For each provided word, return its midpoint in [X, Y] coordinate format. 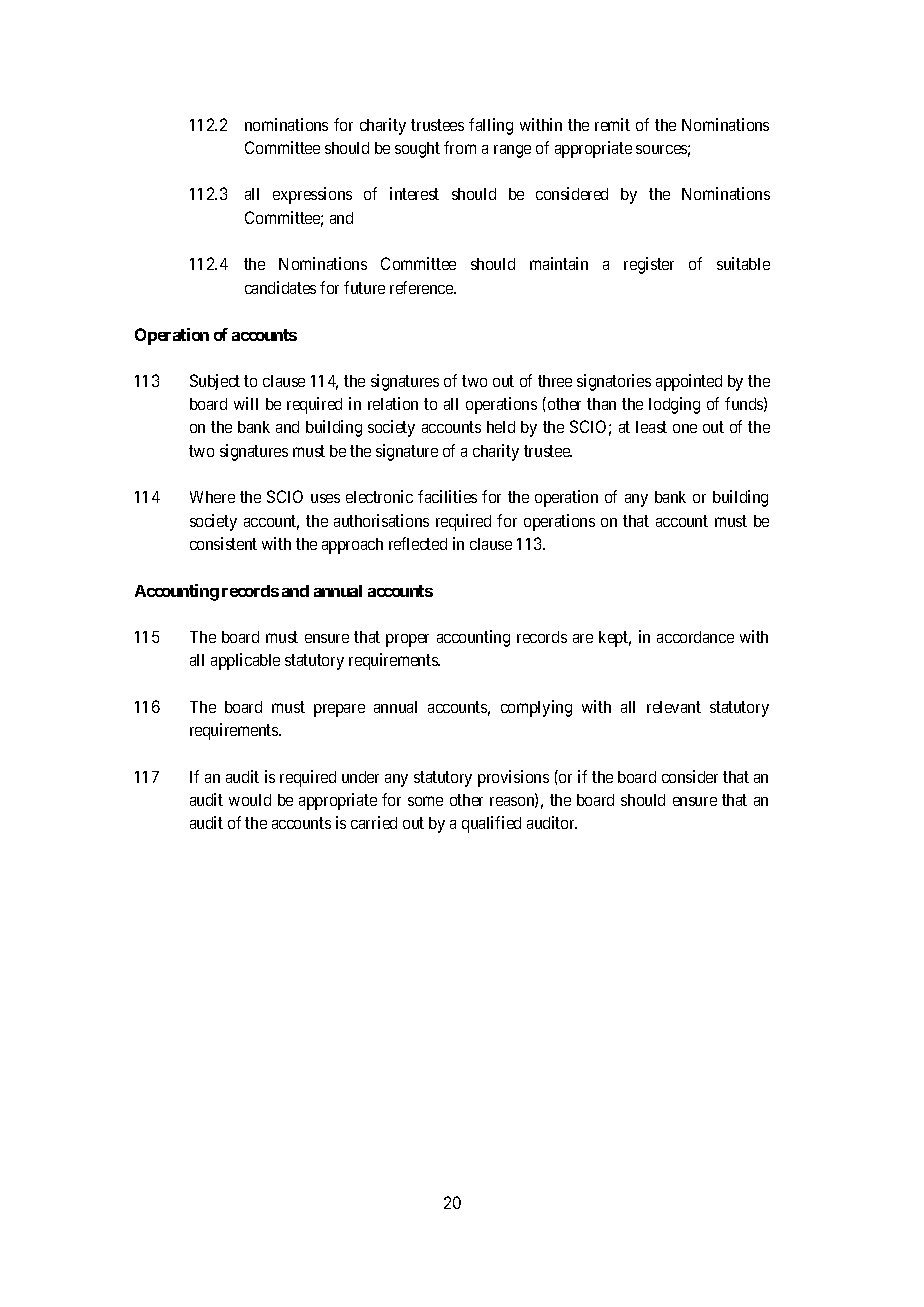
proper [407, 640]
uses [325, 498]
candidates [280, 287]
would [250, 800]
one [685, 428]
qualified [491, 824]
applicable [245, 661]
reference [422, 287]
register [649, 265]
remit [612, 124]
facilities [447, 496]
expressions [312, 195]
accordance [695, 637]
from [460, 147]
